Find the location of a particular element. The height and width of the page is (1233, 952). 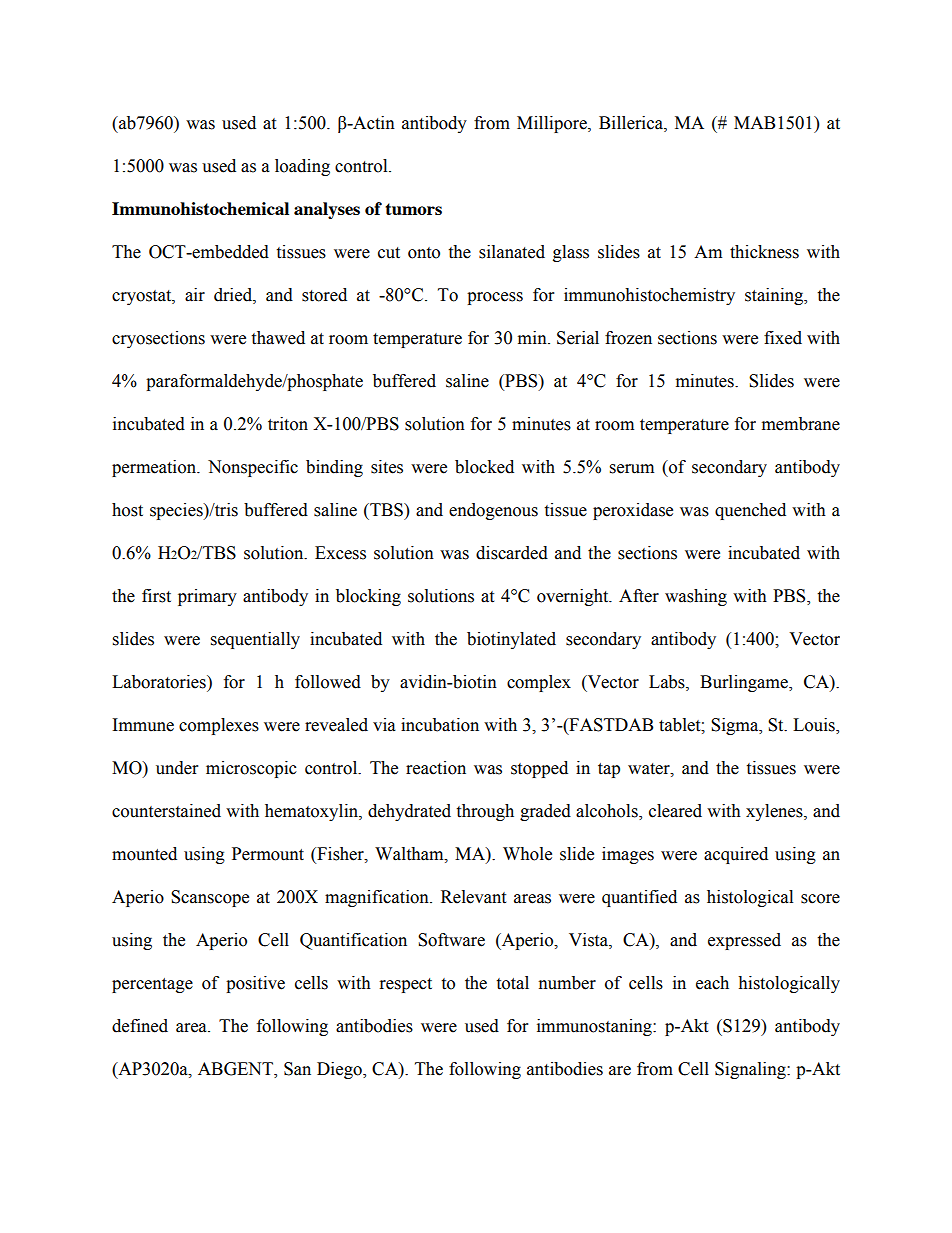

quenched is located at coordinates (750, 511).
